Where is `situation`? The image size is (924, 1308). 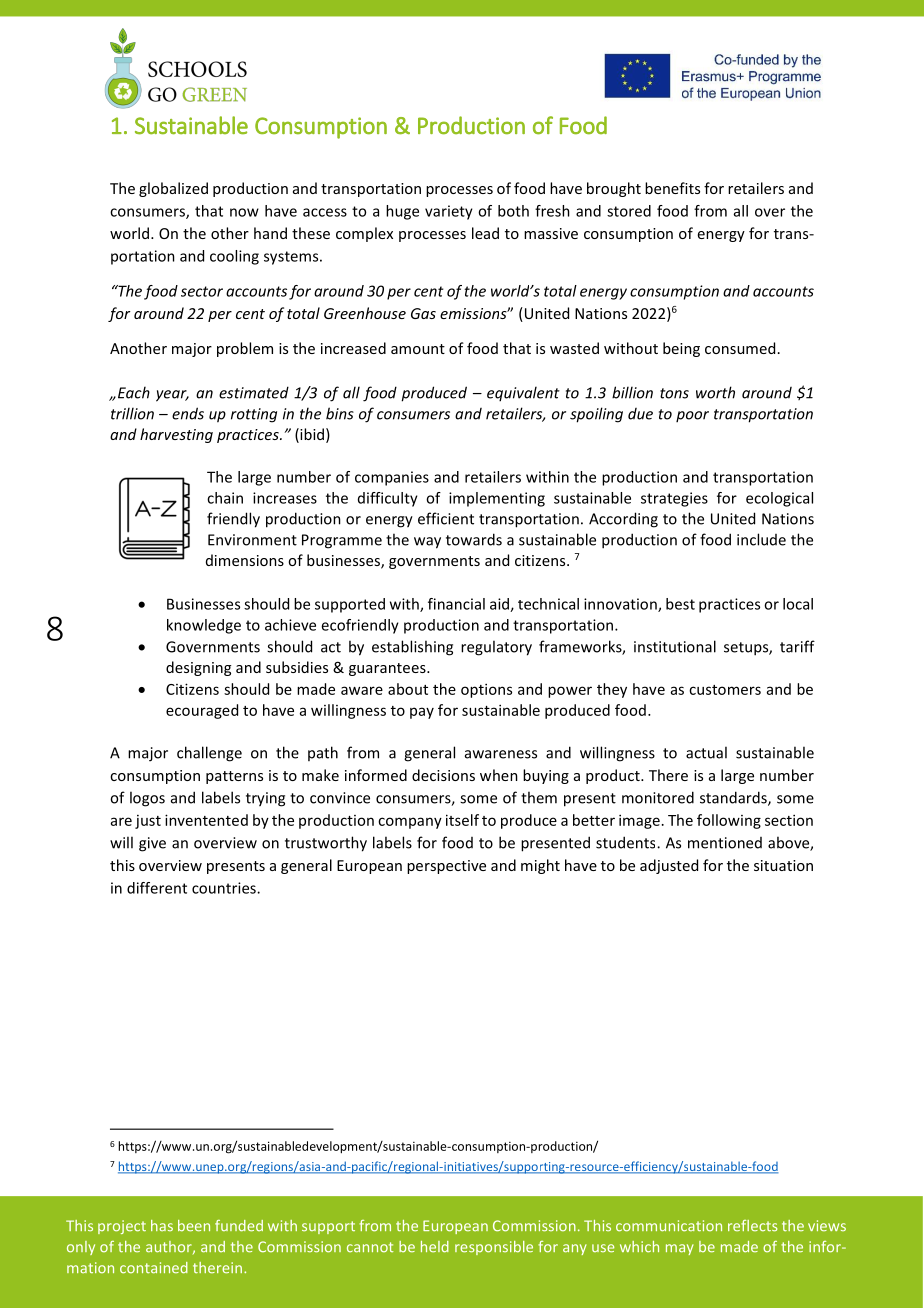
situation is located at coordinates (783, 865).
